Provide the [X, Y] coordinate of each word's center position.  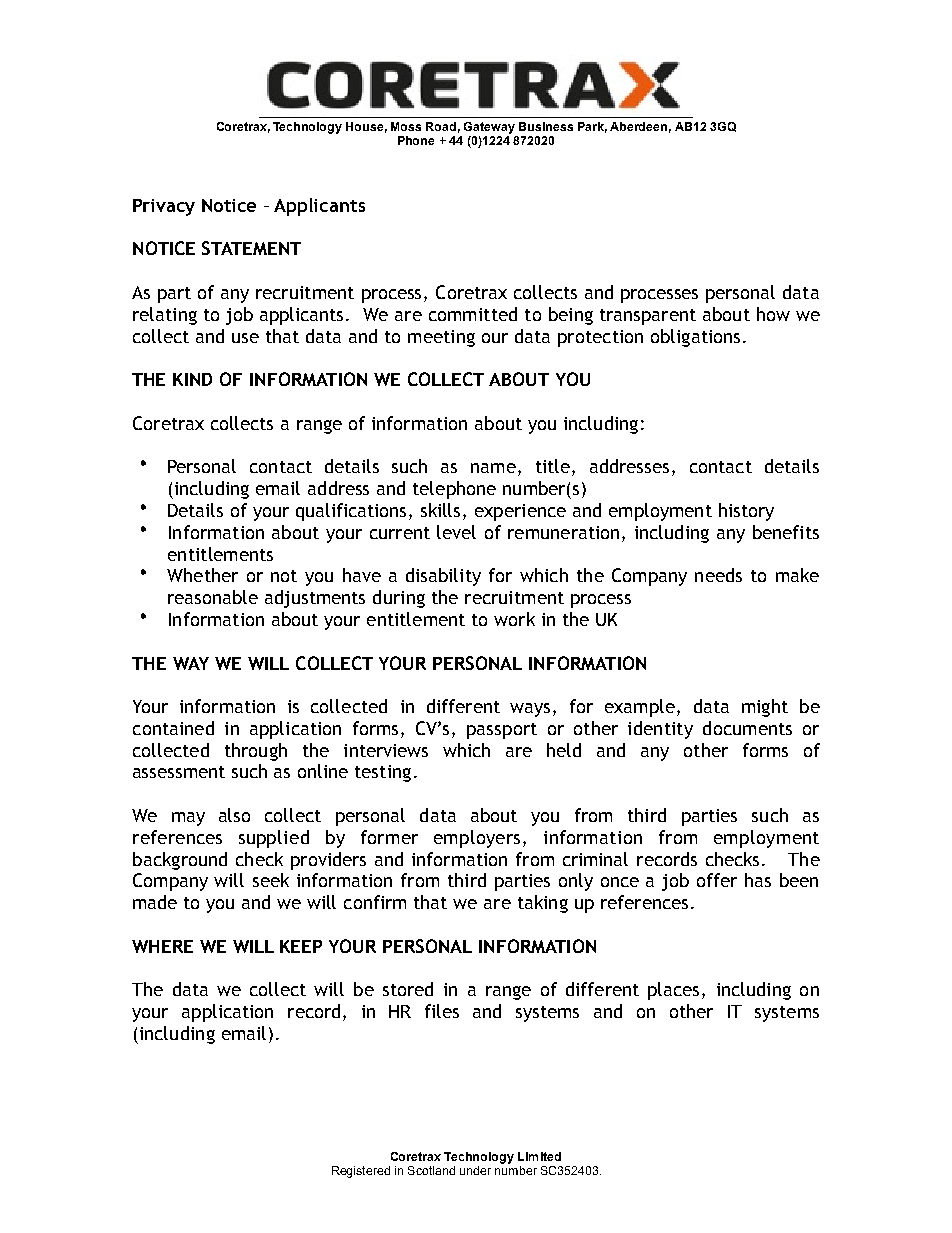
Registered [361, 1172]
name [493, 468]
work [514, 619]
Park [592, 127]
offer [717, 880]
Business [546, 126]
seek [271, 880]
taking [543, 904]
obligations [695, 338]
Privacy [164, 207]
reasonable [213, 597]
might [765, 708]
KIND [192, 379]
